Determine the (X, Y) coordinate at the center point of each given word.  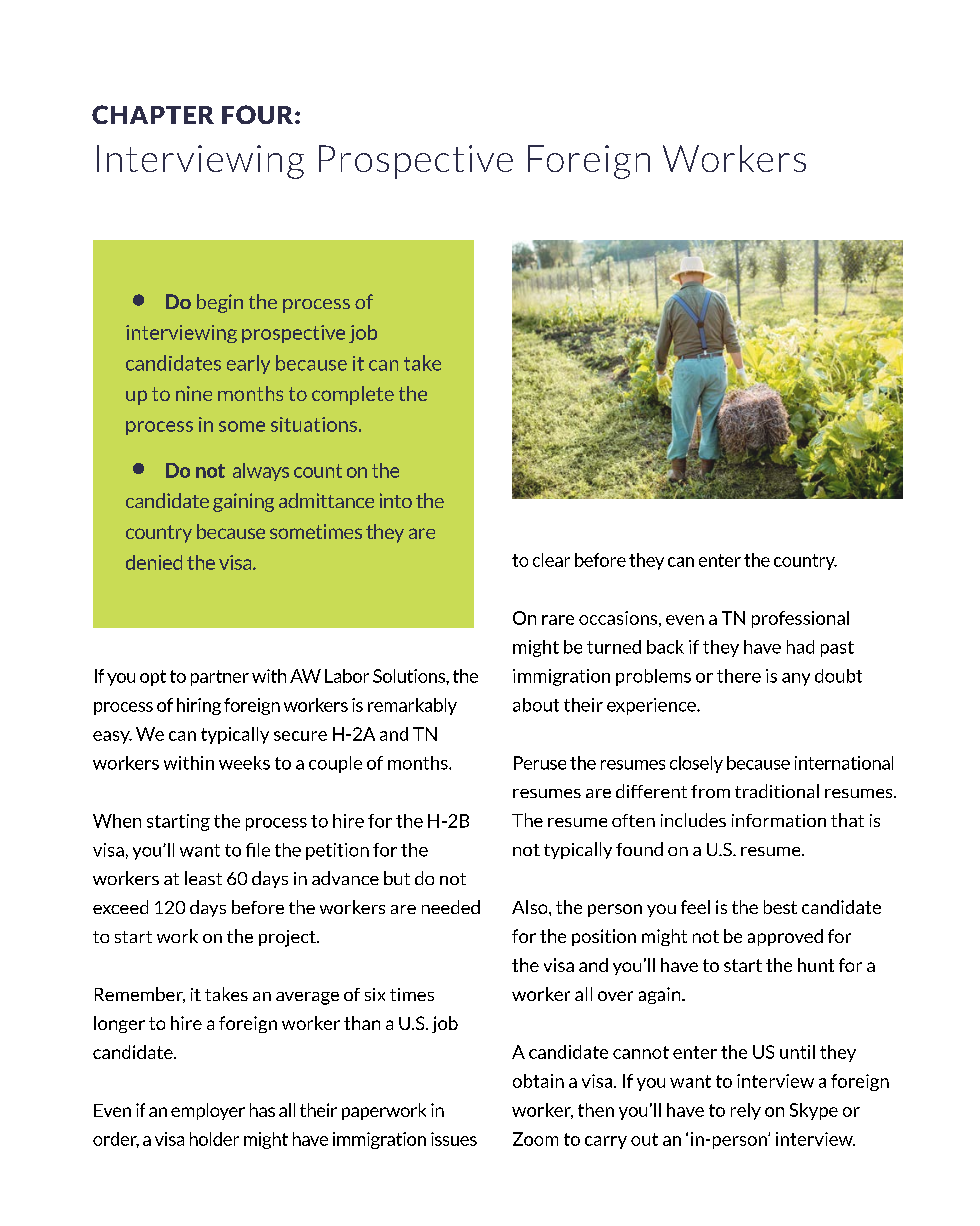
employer (208, 1111)
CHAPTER (153, 114)
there (739, 676)
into (396, 500)
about (536, 705)
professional (800, 619)
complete (353, 395)
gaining (243, 502)
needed (451, 907)
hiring (199, 706)
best (780, 907)
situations (314, 424)
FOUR (257, 114)
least (203, 878)
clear (551, 560)
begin (220, 303)
